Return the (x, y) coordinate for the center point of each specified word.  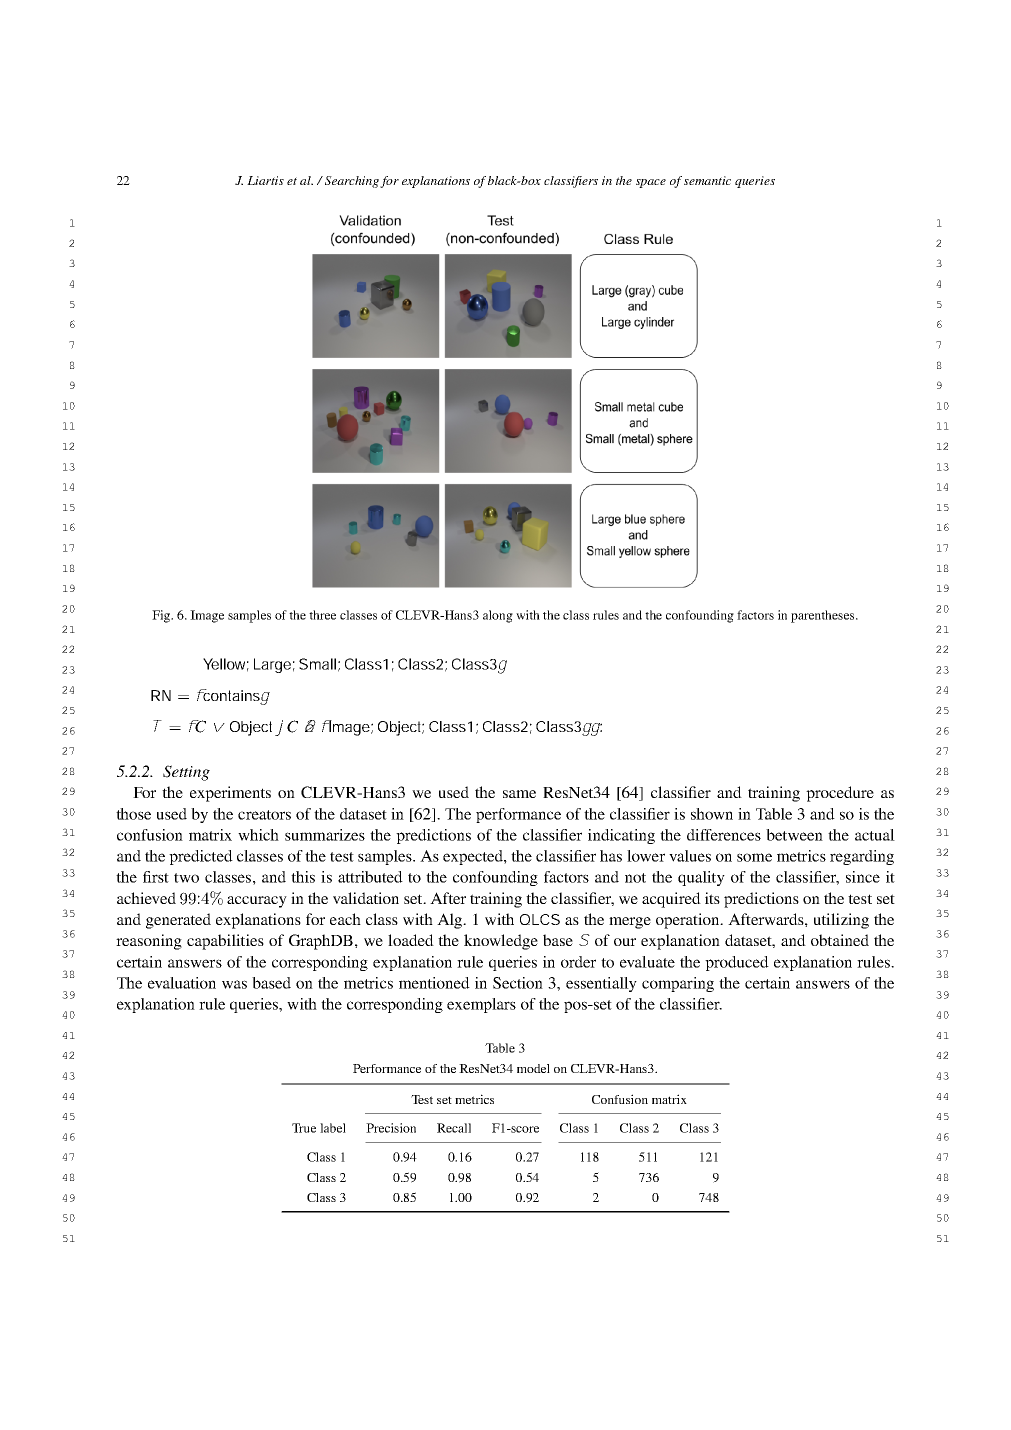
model (533, 1068)
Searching (352, 182)
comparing (678, 984)
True (304, 1128)
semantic (707, 180)
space (651, 183)
